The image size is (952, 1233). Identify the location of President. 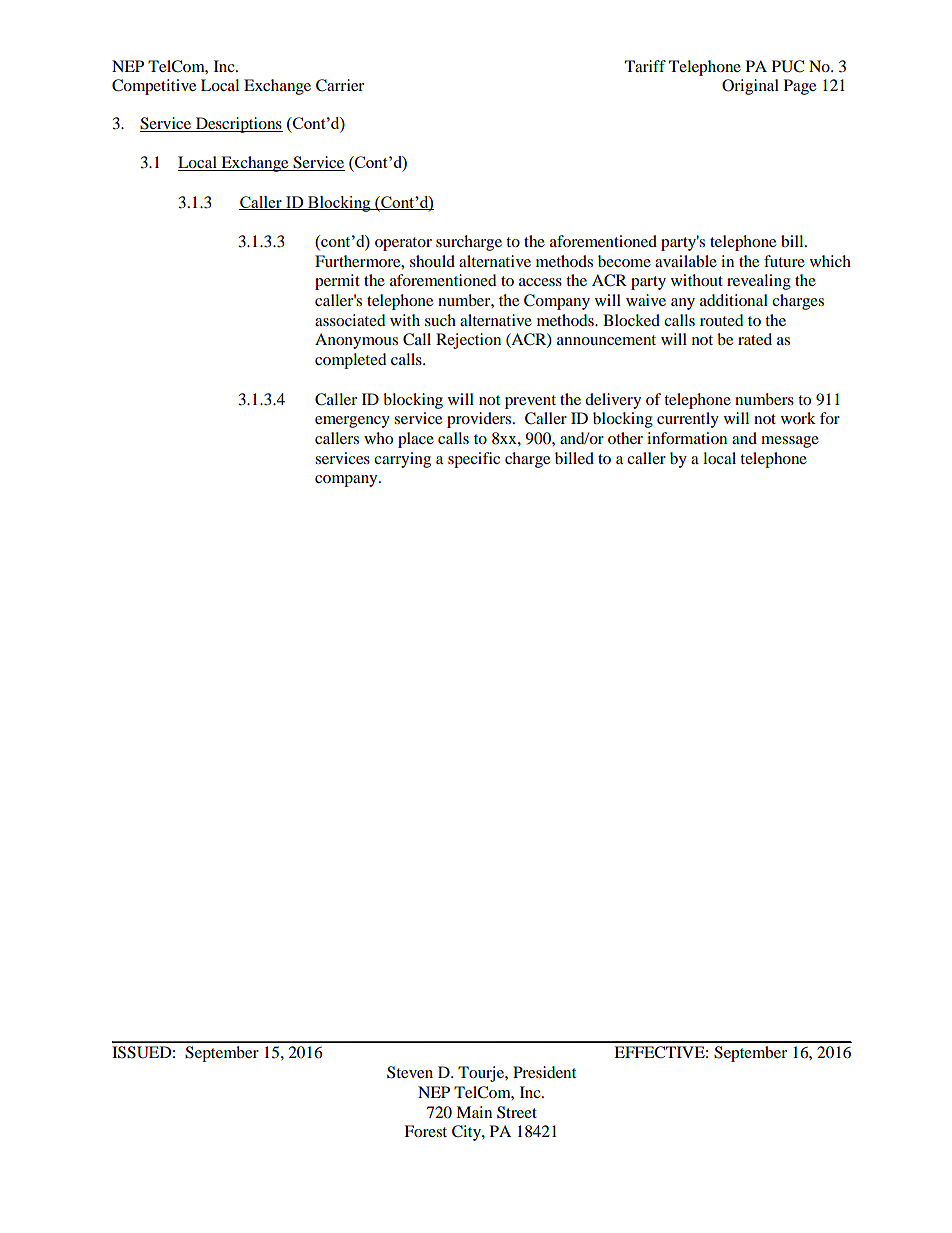
(544, 1072).
